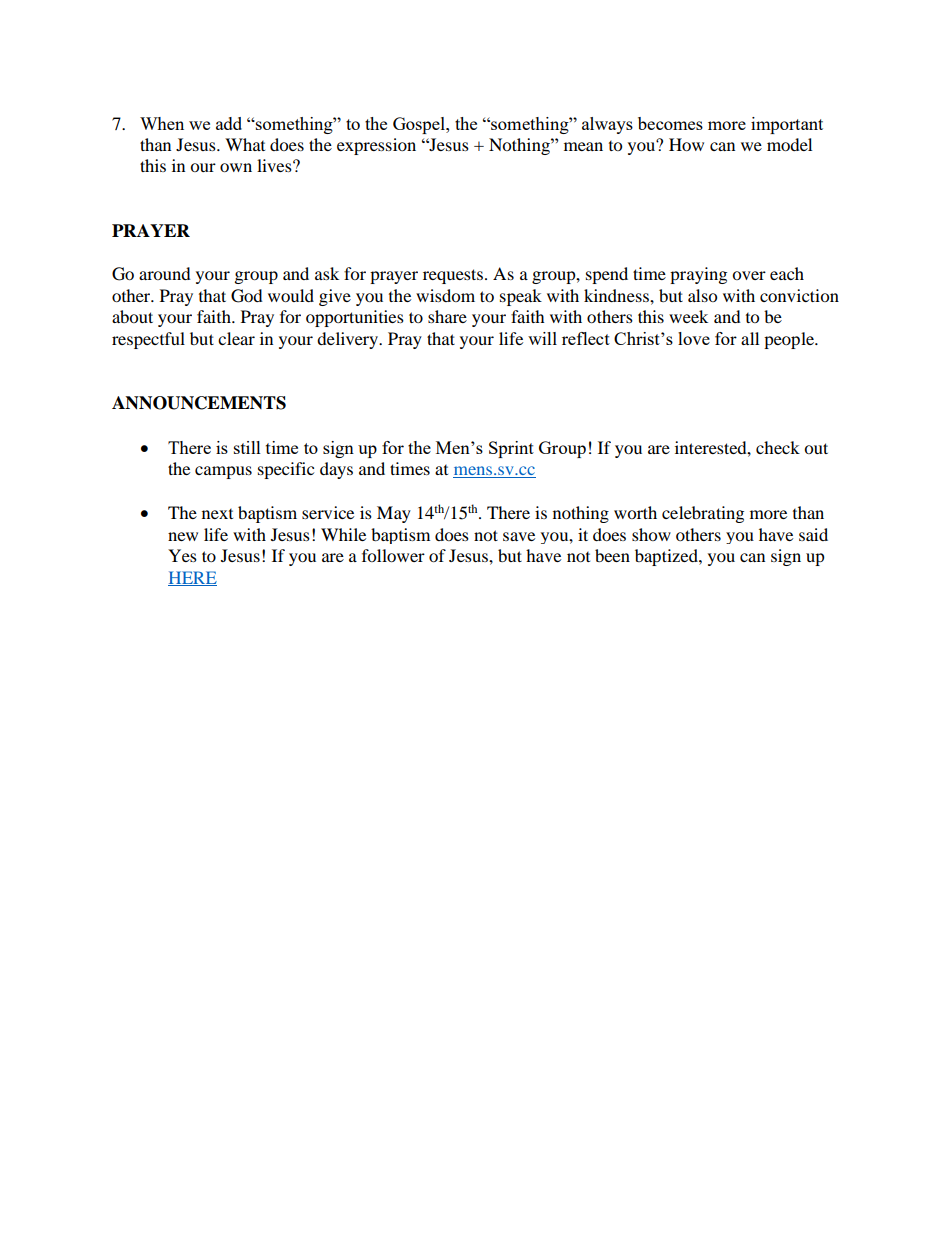 This screenshot has height=1233, width=952. Describe the element at coordinates (750, 338) in the screenshot. I see `all` at that location.
